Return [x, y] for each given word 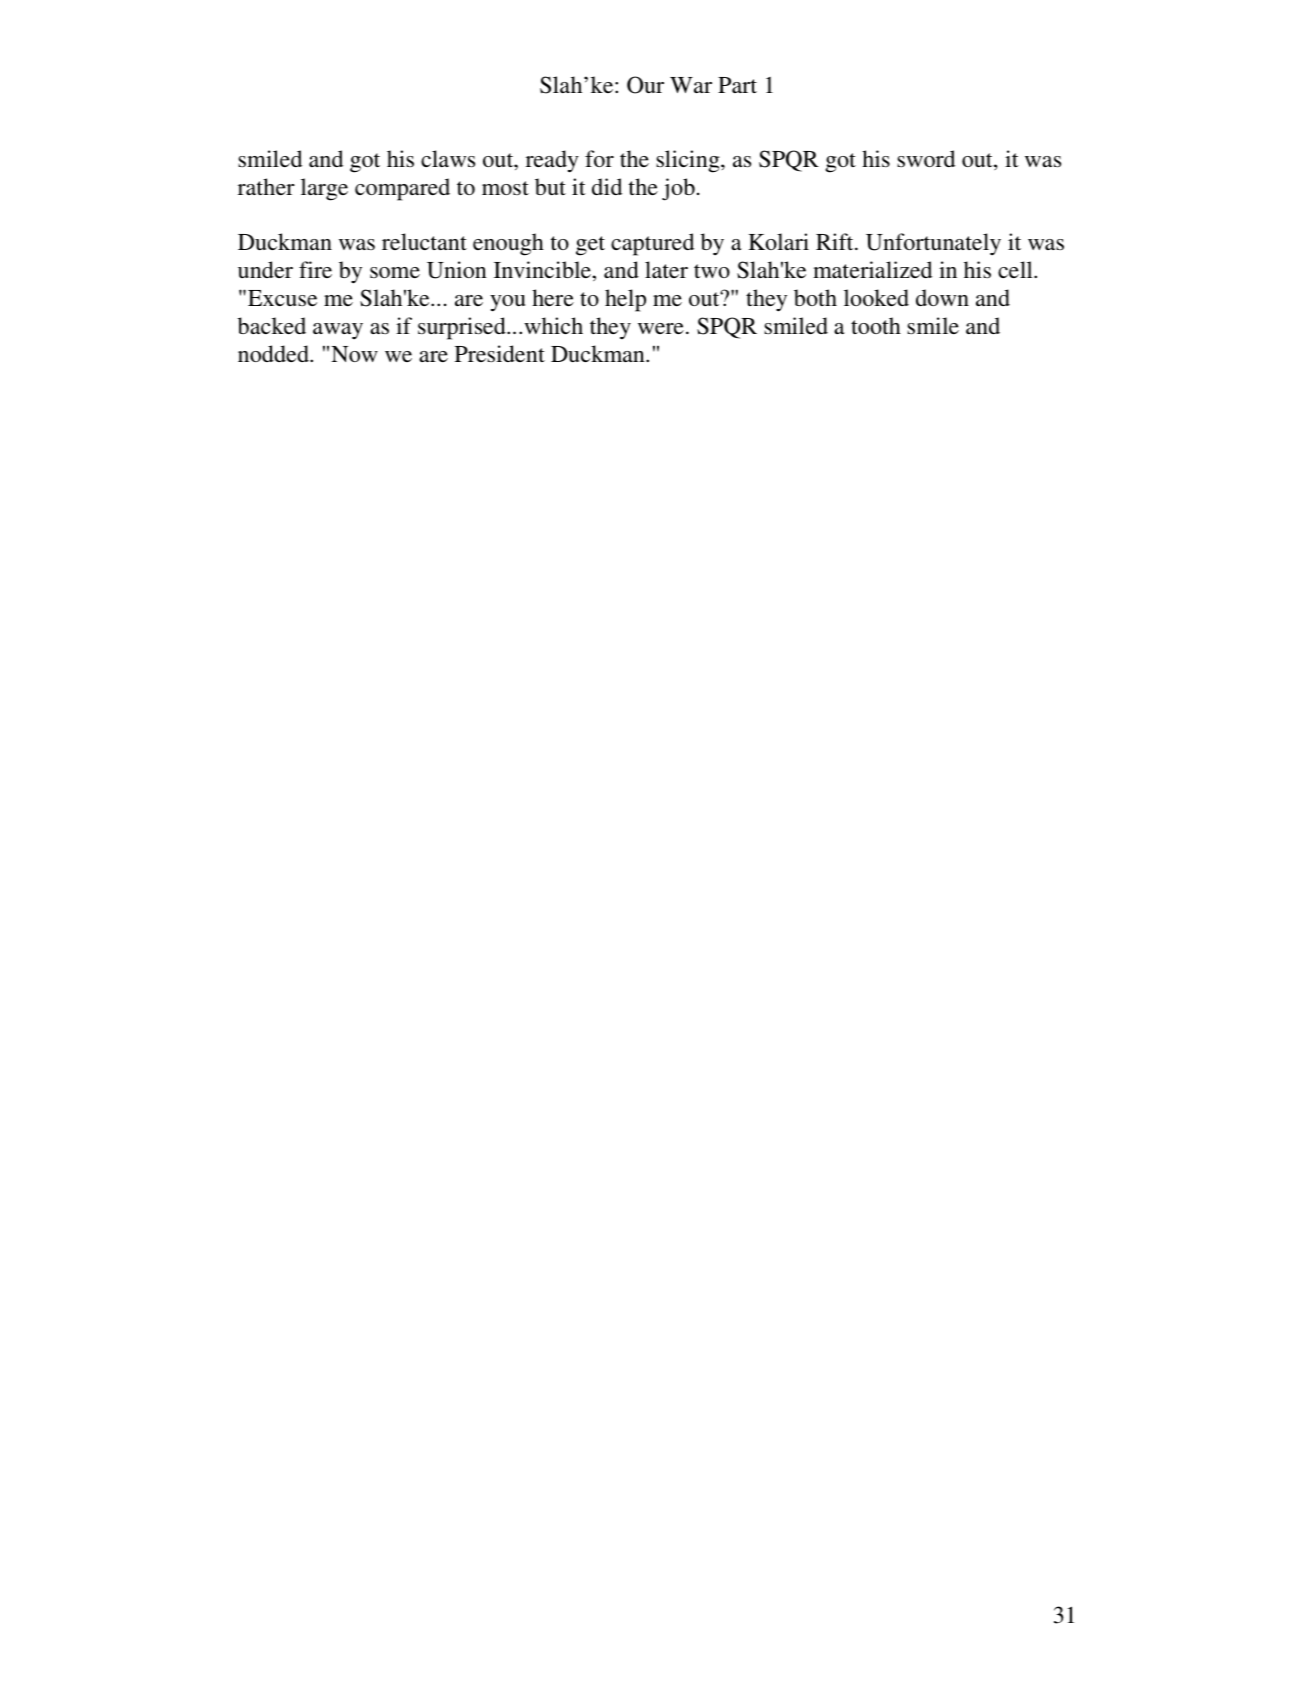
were [661, 328]
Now [354, 354]
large [324, 189]
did [607, 186]
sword [926, 159]
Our [645, 85]
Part [737, 85]
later [666, 269]
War [691, 85]
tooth [876, 325]
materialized [872, 269]
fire [315, 269]
